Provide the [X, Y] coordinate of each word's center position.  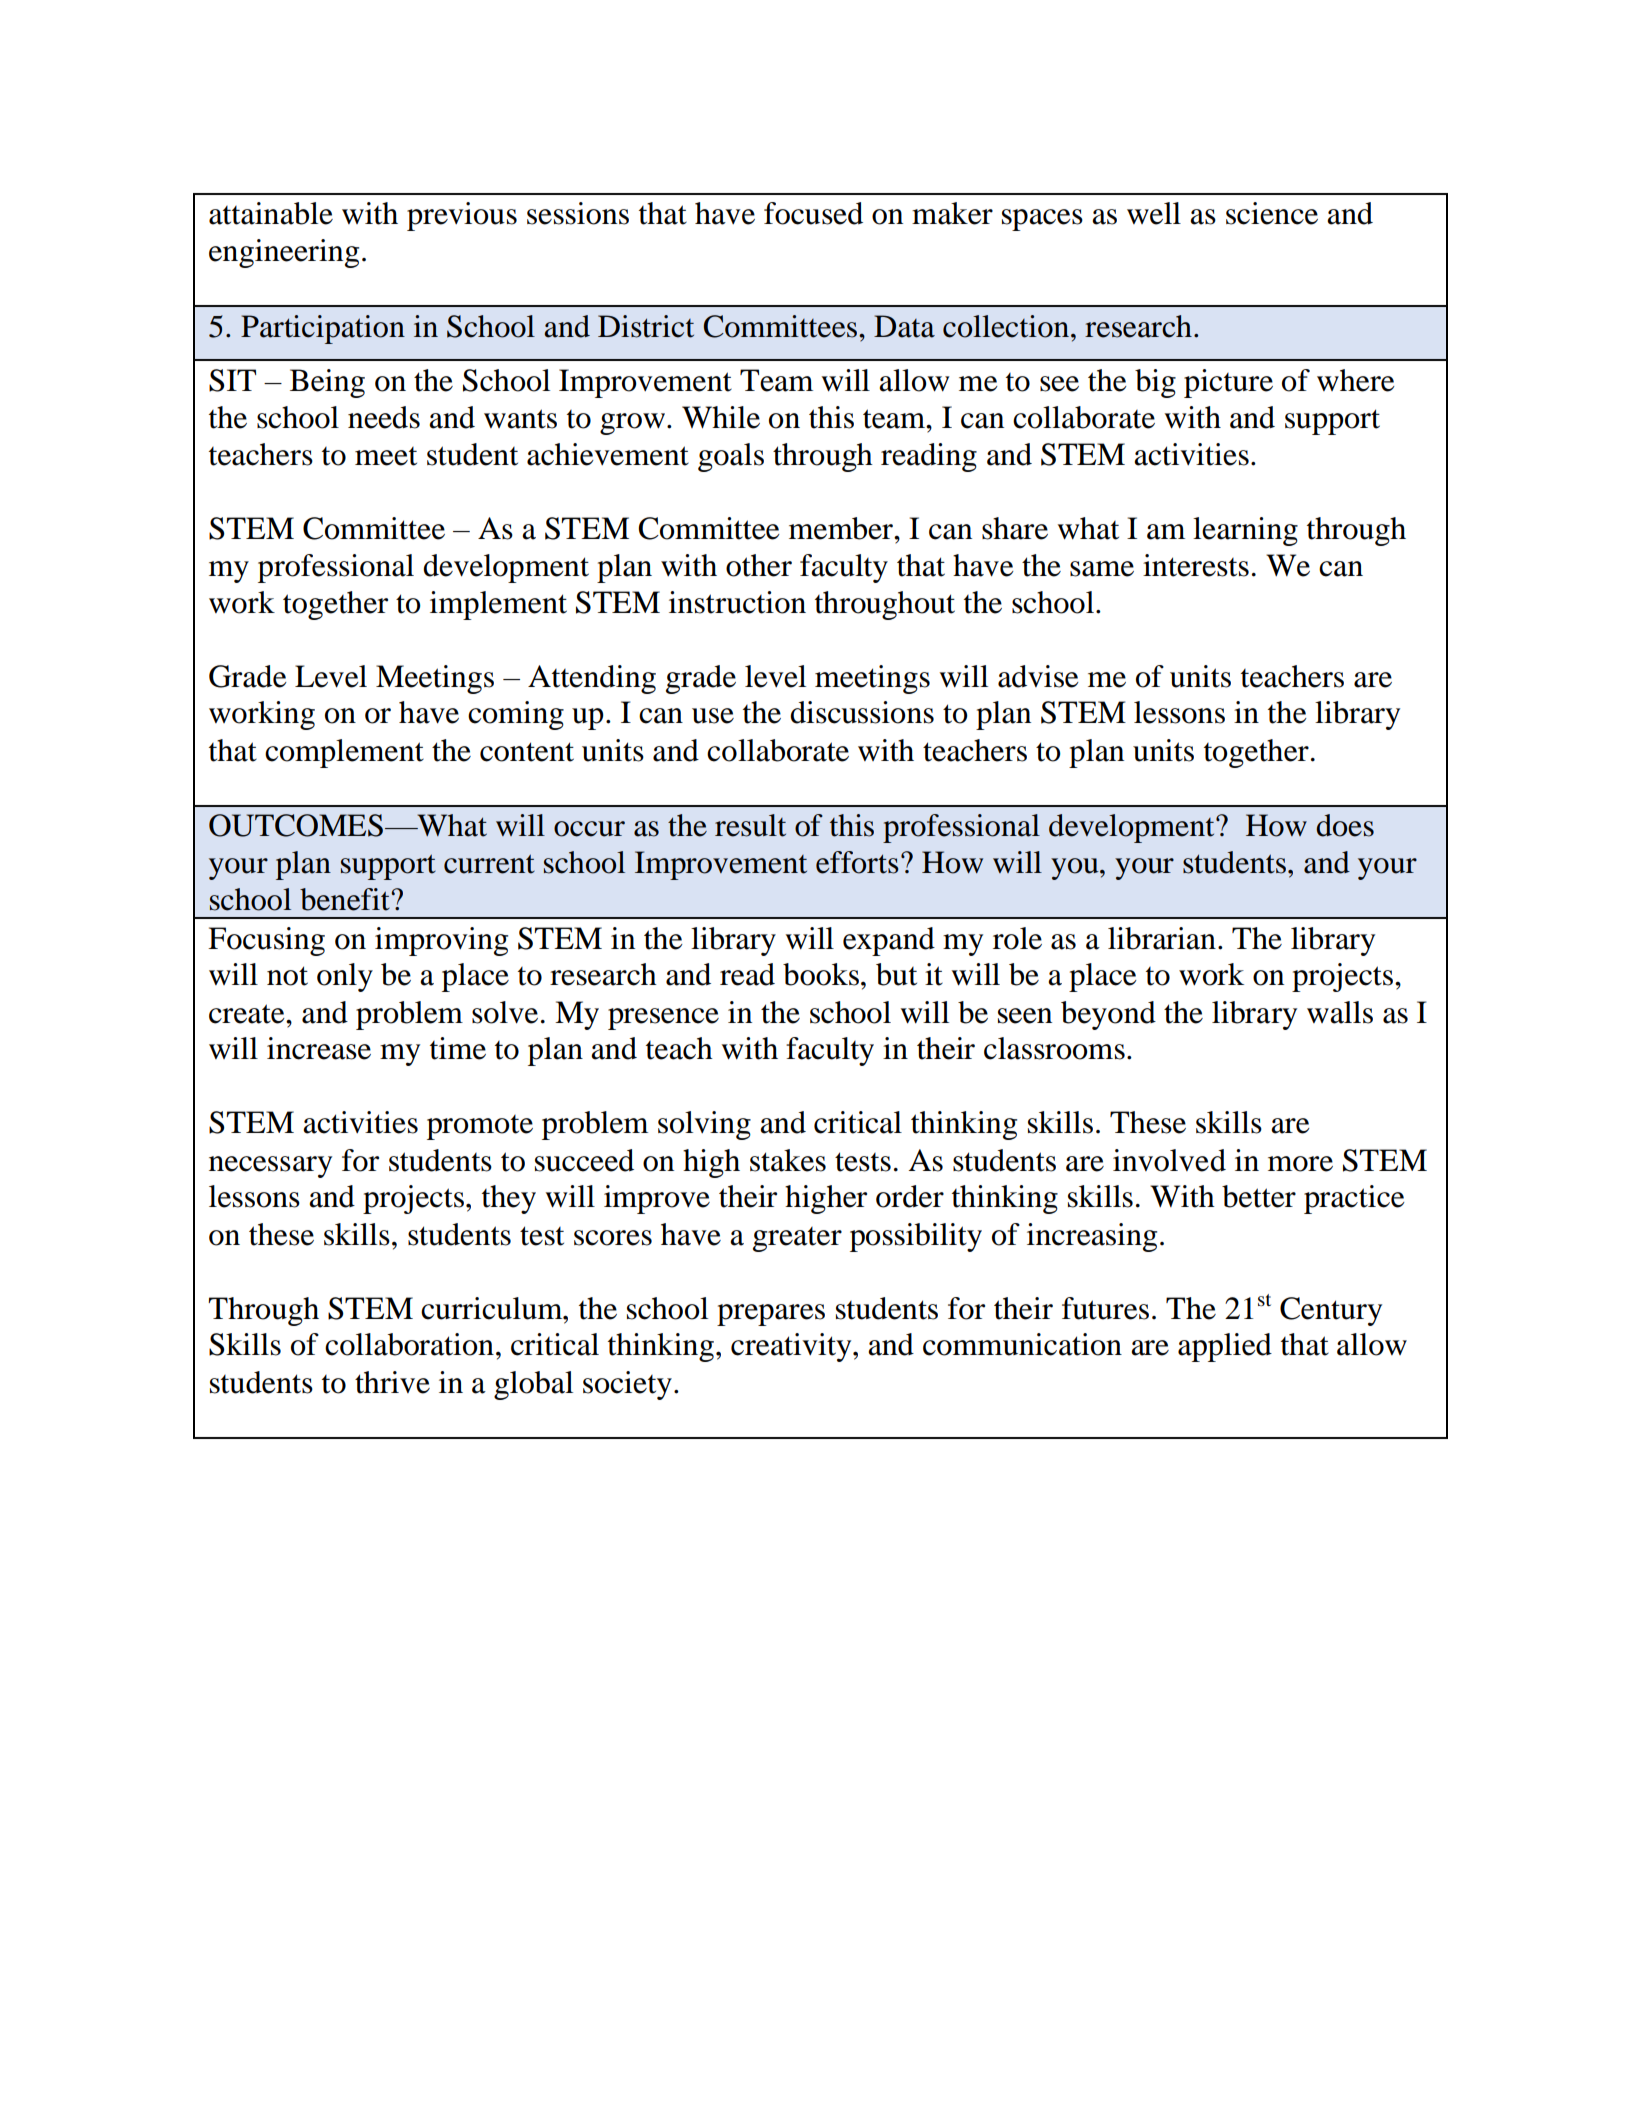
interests [1196, 565]
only [345, 977]
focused [813, 213]
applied [1225, 1347]
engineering [284, 253]
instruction [737, 602]
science [1272, 213]
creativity [792, 1347]
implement [498, 605]
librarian [1162, 938]
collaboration [409, 1344]
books [822, 974]
